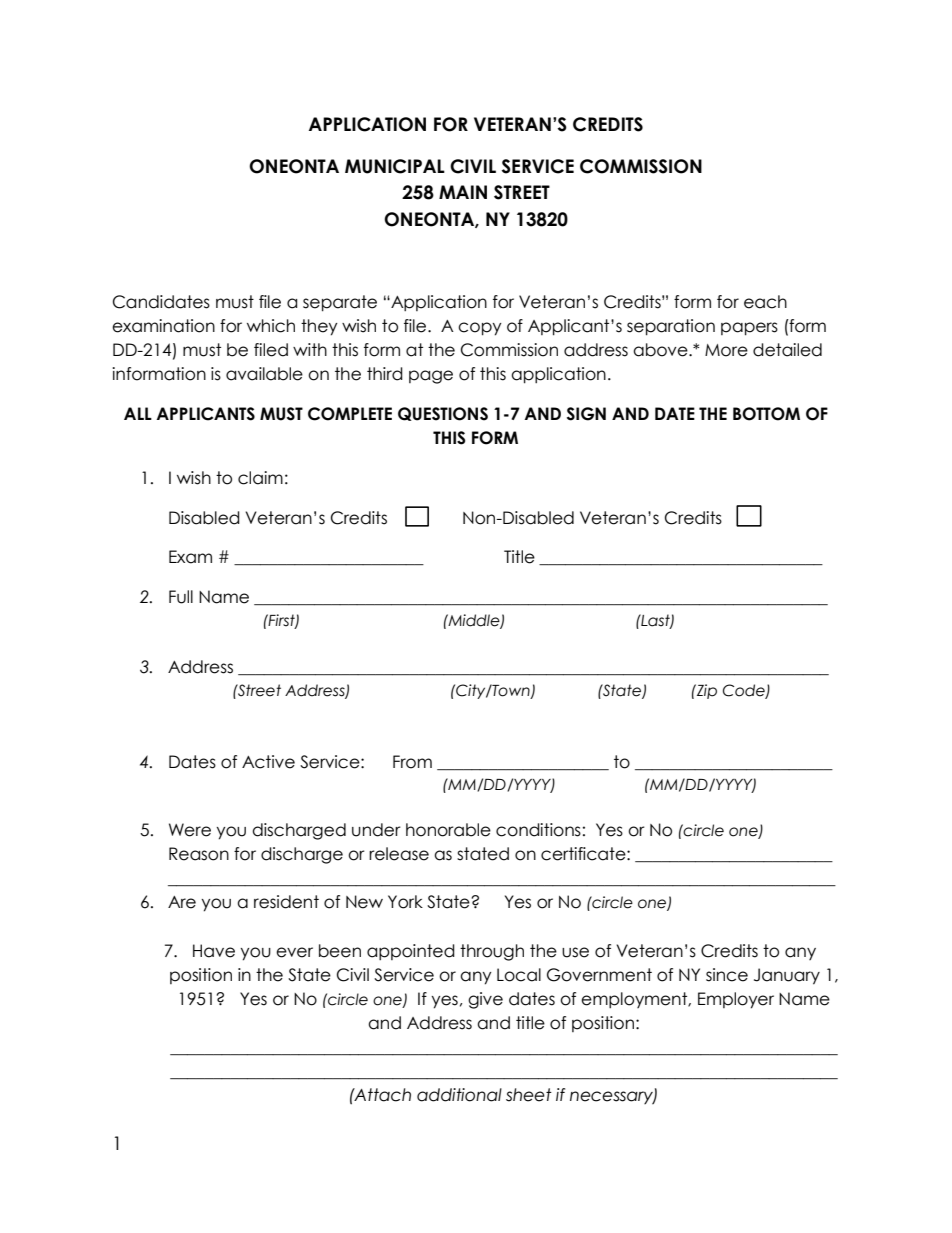 The height and width of the page is (1233, 952). Describe the element at coordinates (260, 478) in the page. I see `claim` at that location.
